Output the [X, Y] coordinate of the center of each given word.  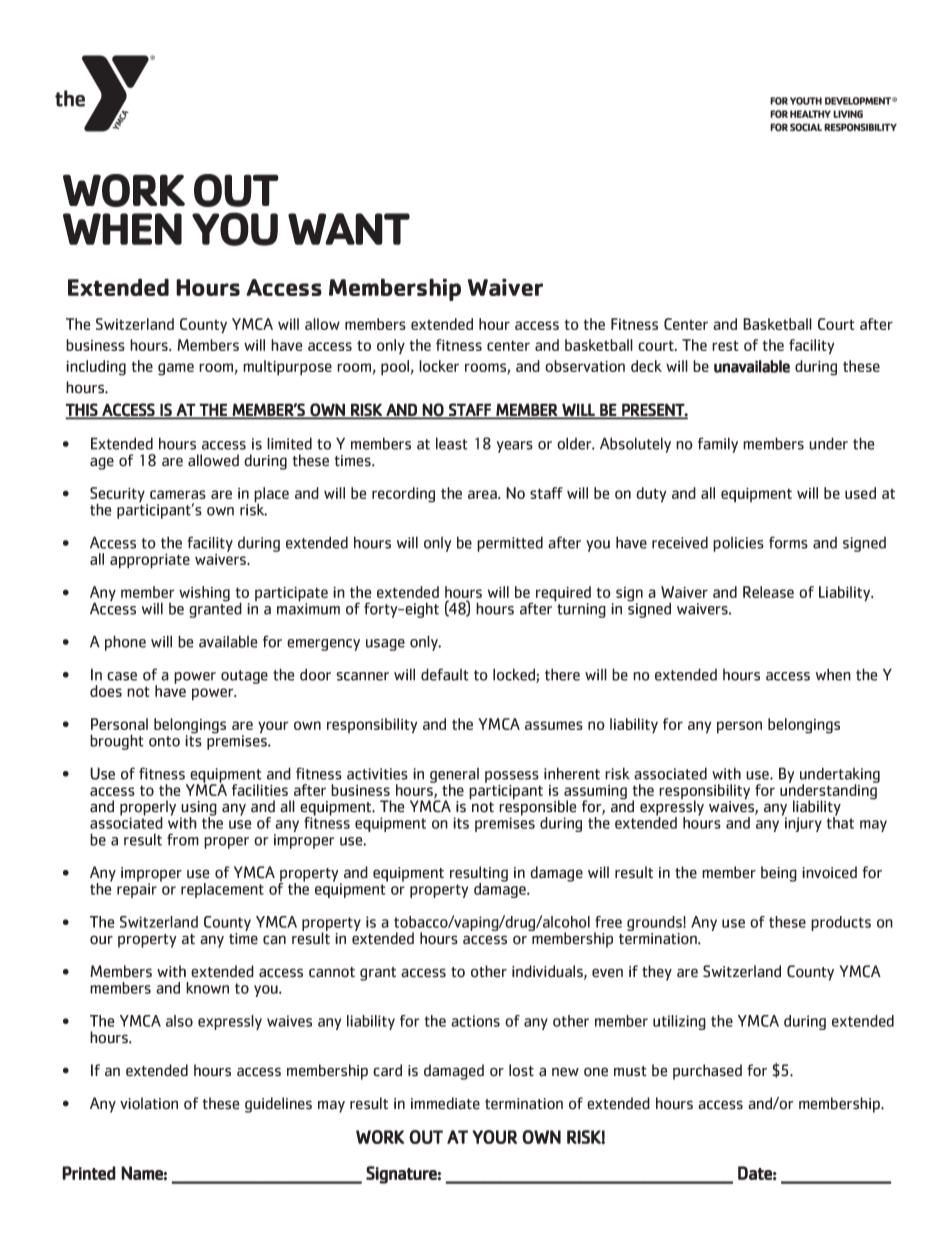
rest [725, 345]
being [779, 874]
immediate [445, 1103]
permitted [510, 544]
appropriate [150, 561]
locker [439, 366]
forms [788, 542]
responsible [538, 808]
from [183, 839]
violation [149, 1103]
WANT [349, 229]
